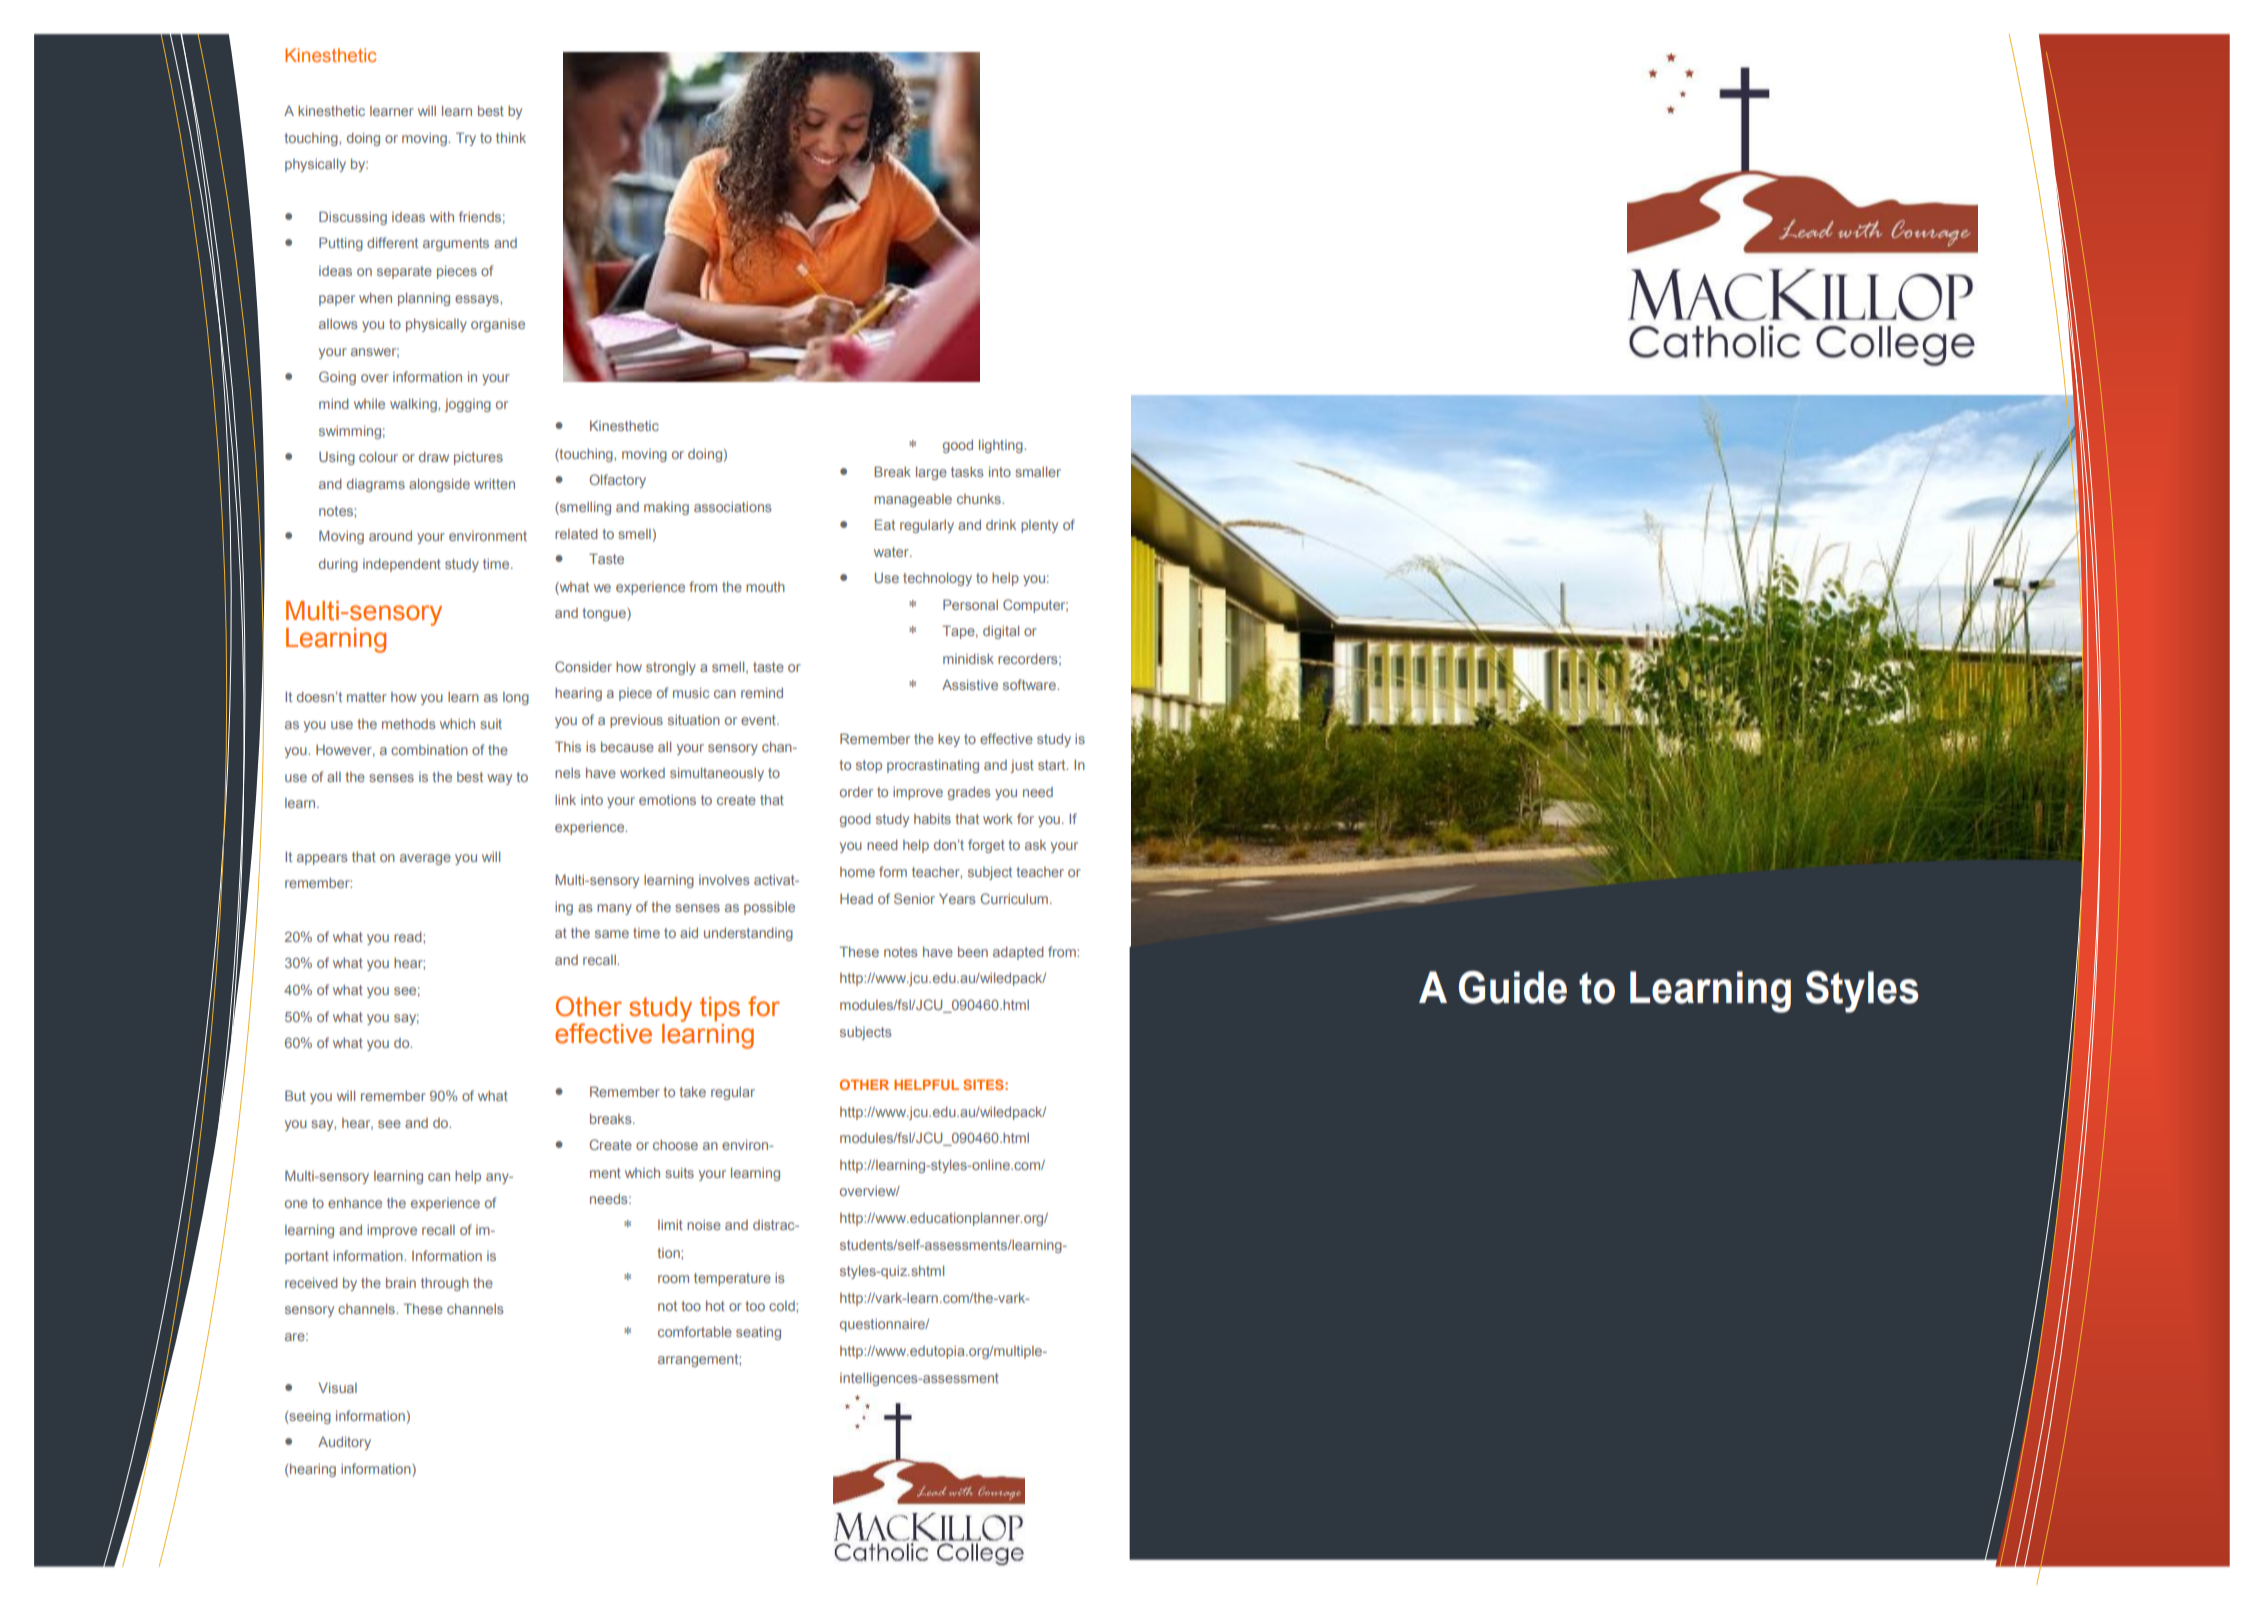 This screenshot has height=1601, width=2264. Describe the element at coordinates (933, 766) in the screenshot. I see `procrastinating` at that location.
